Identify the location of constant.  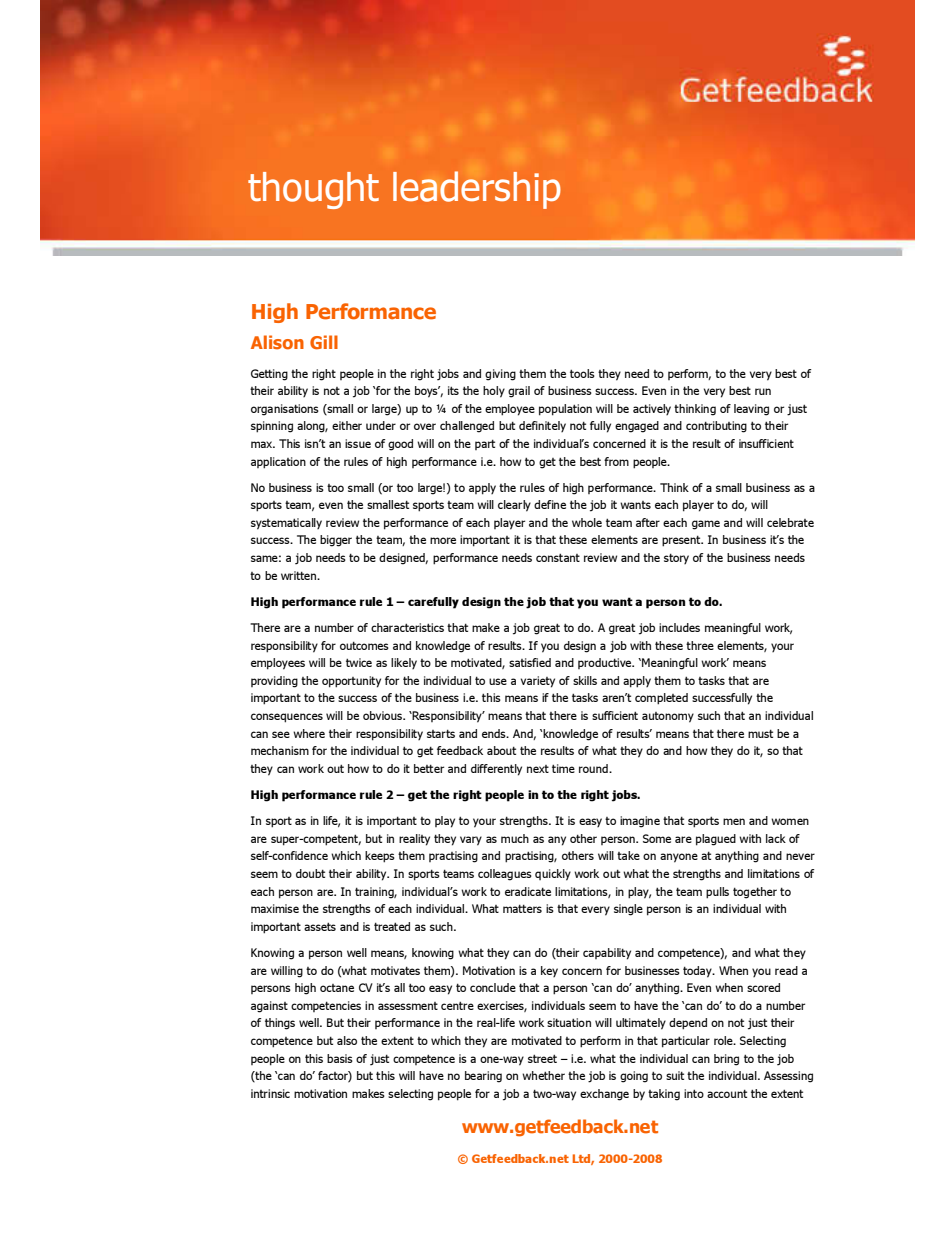
(558, 557).
